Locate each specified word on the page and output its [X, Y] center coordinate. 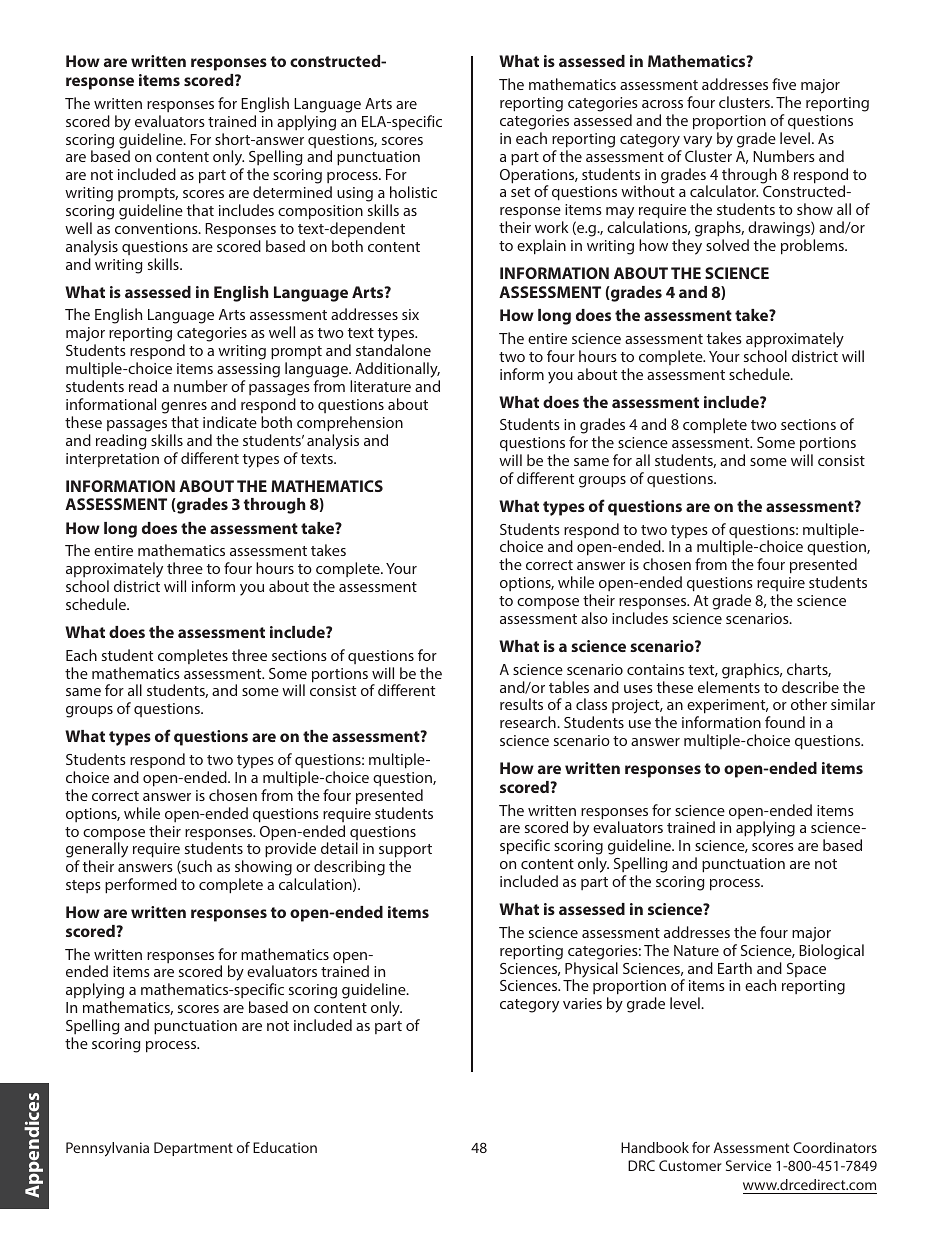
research [529, 722]
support [405, 852]
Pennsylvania [107, 1149]
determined [292, 192]
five [784, 84]
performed [141, 886]
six [410, 314]
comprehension [350, 424]
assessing [248, 372]
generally [97, 851]
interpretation [112, 460]
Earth [735, 968]
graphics [752, 671]
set [520, 192]
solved [727, 245]
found [785, 722]
